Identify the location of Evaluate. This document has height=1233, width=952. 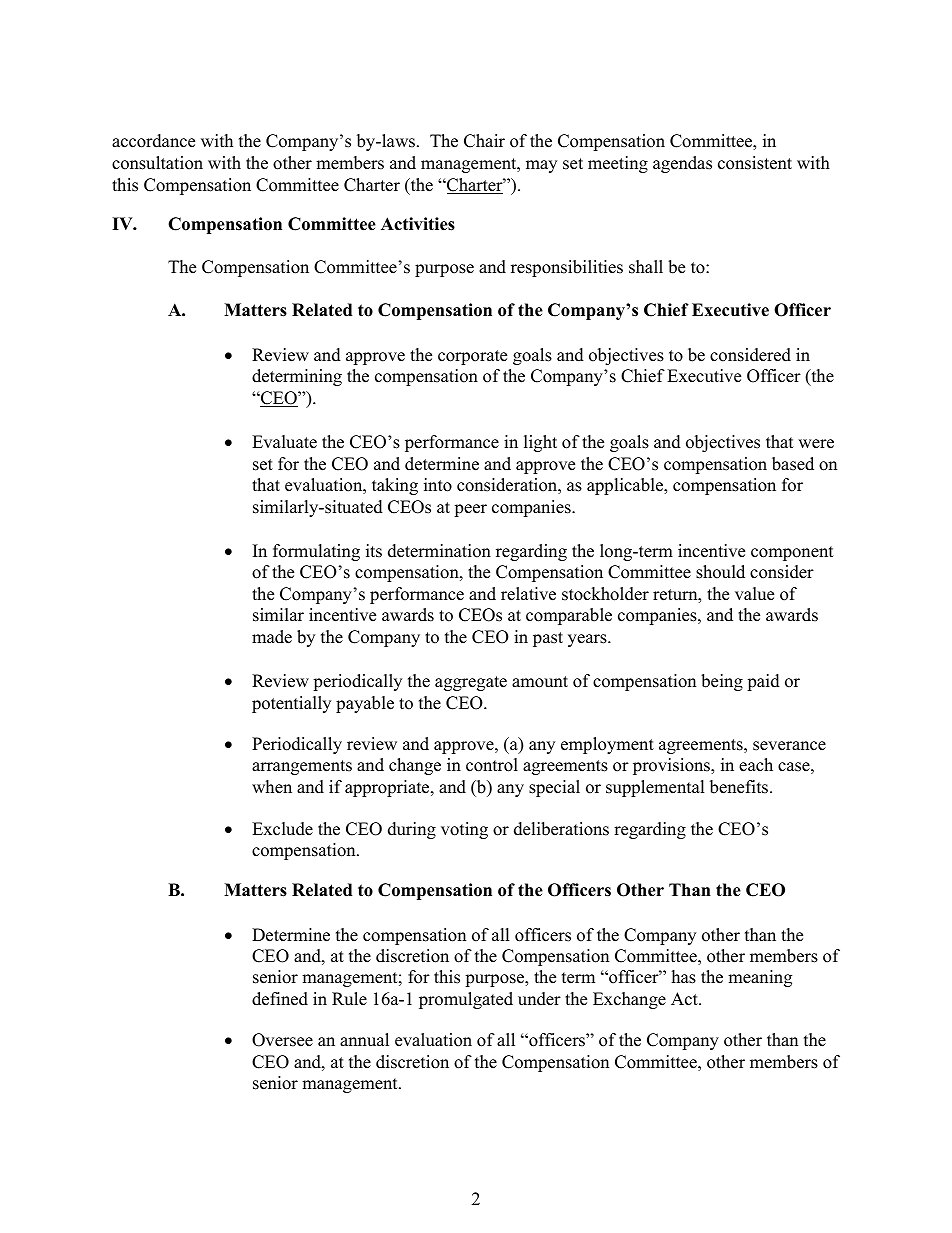
(284, 442).
